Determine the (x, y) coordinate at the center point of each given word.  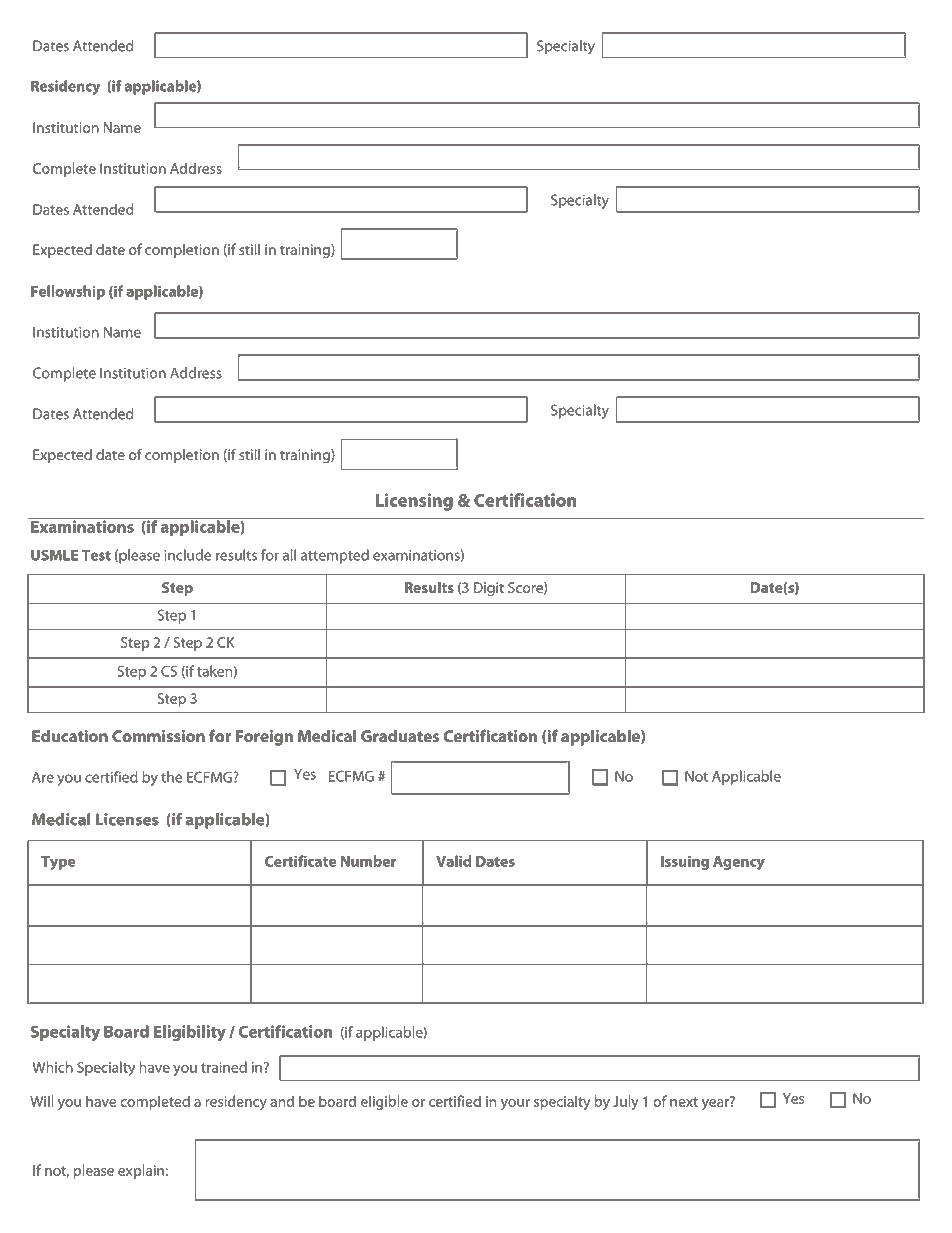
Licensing (414, 502)
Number (368, 861)
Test (96, 555)
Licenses (127, 819)
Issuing (685, 862)
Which (52, 1067)
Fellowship (68, 292)
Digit (489, 589)
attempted (335, 556)
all (289, 555)
